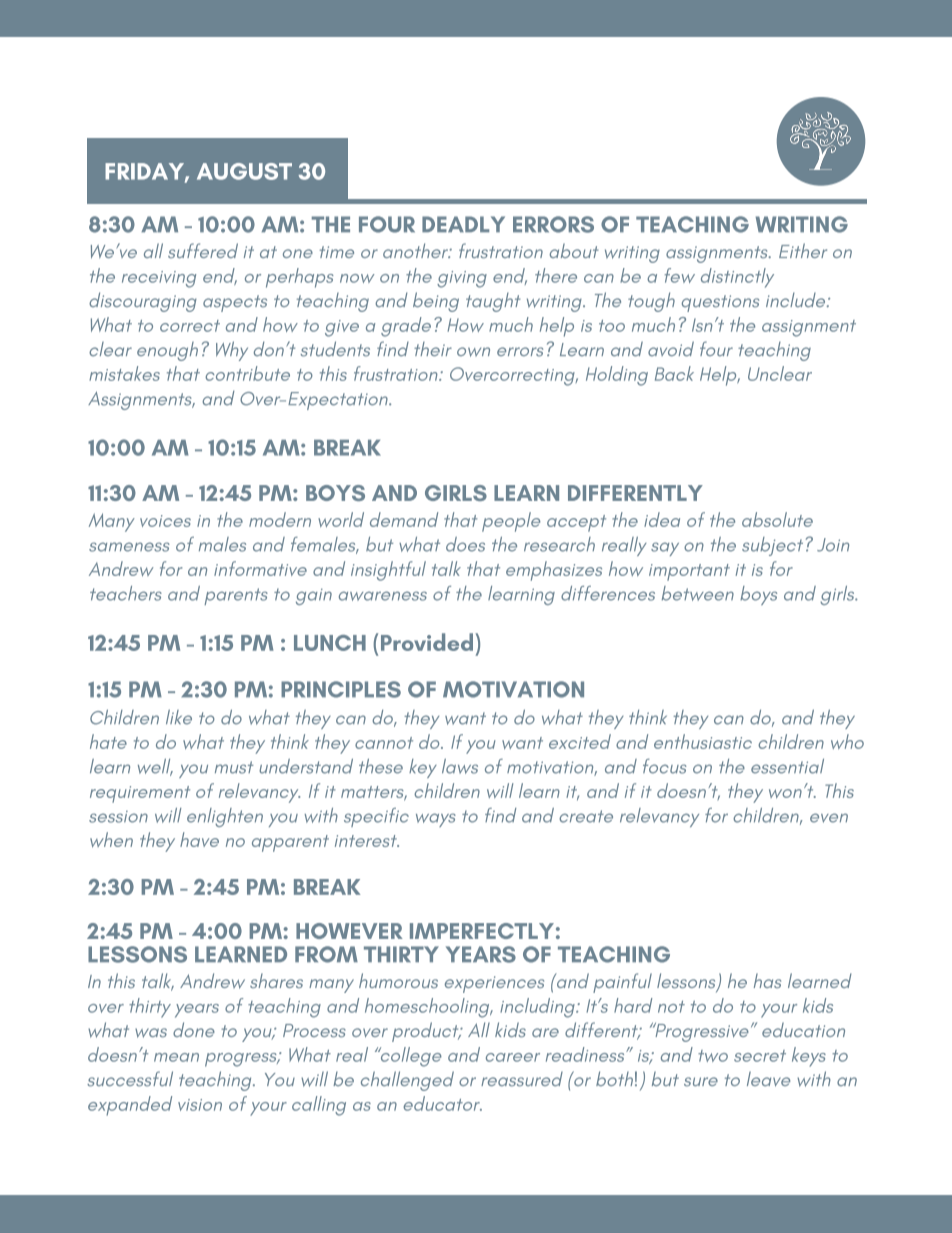  What do you see at coordinates (698, 593) in the screenshot?
I see `between` at bounding box center [698, 593].
